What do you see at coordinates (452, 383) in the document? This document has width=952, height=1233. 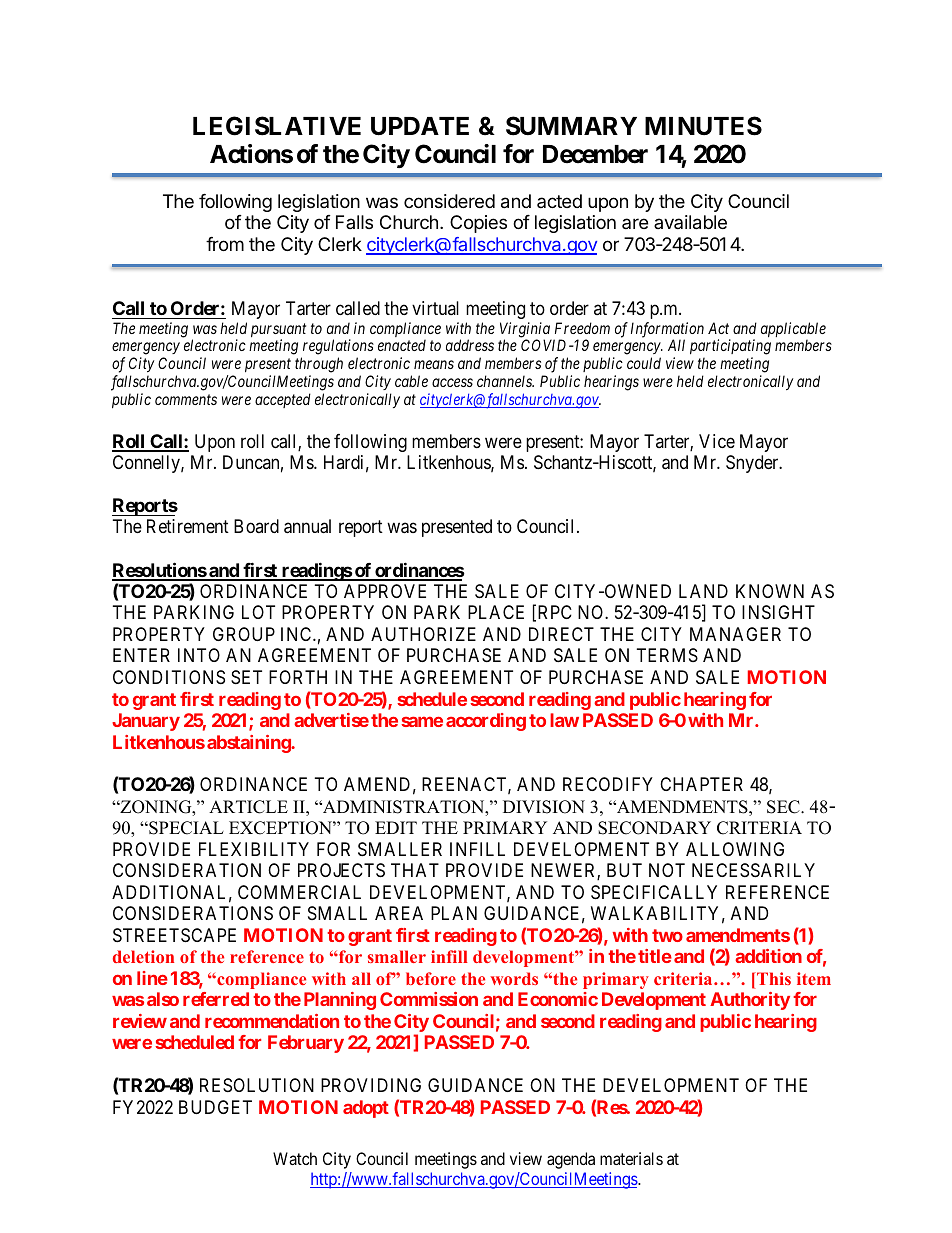 I see `access` at bounding box center [452, 383].
